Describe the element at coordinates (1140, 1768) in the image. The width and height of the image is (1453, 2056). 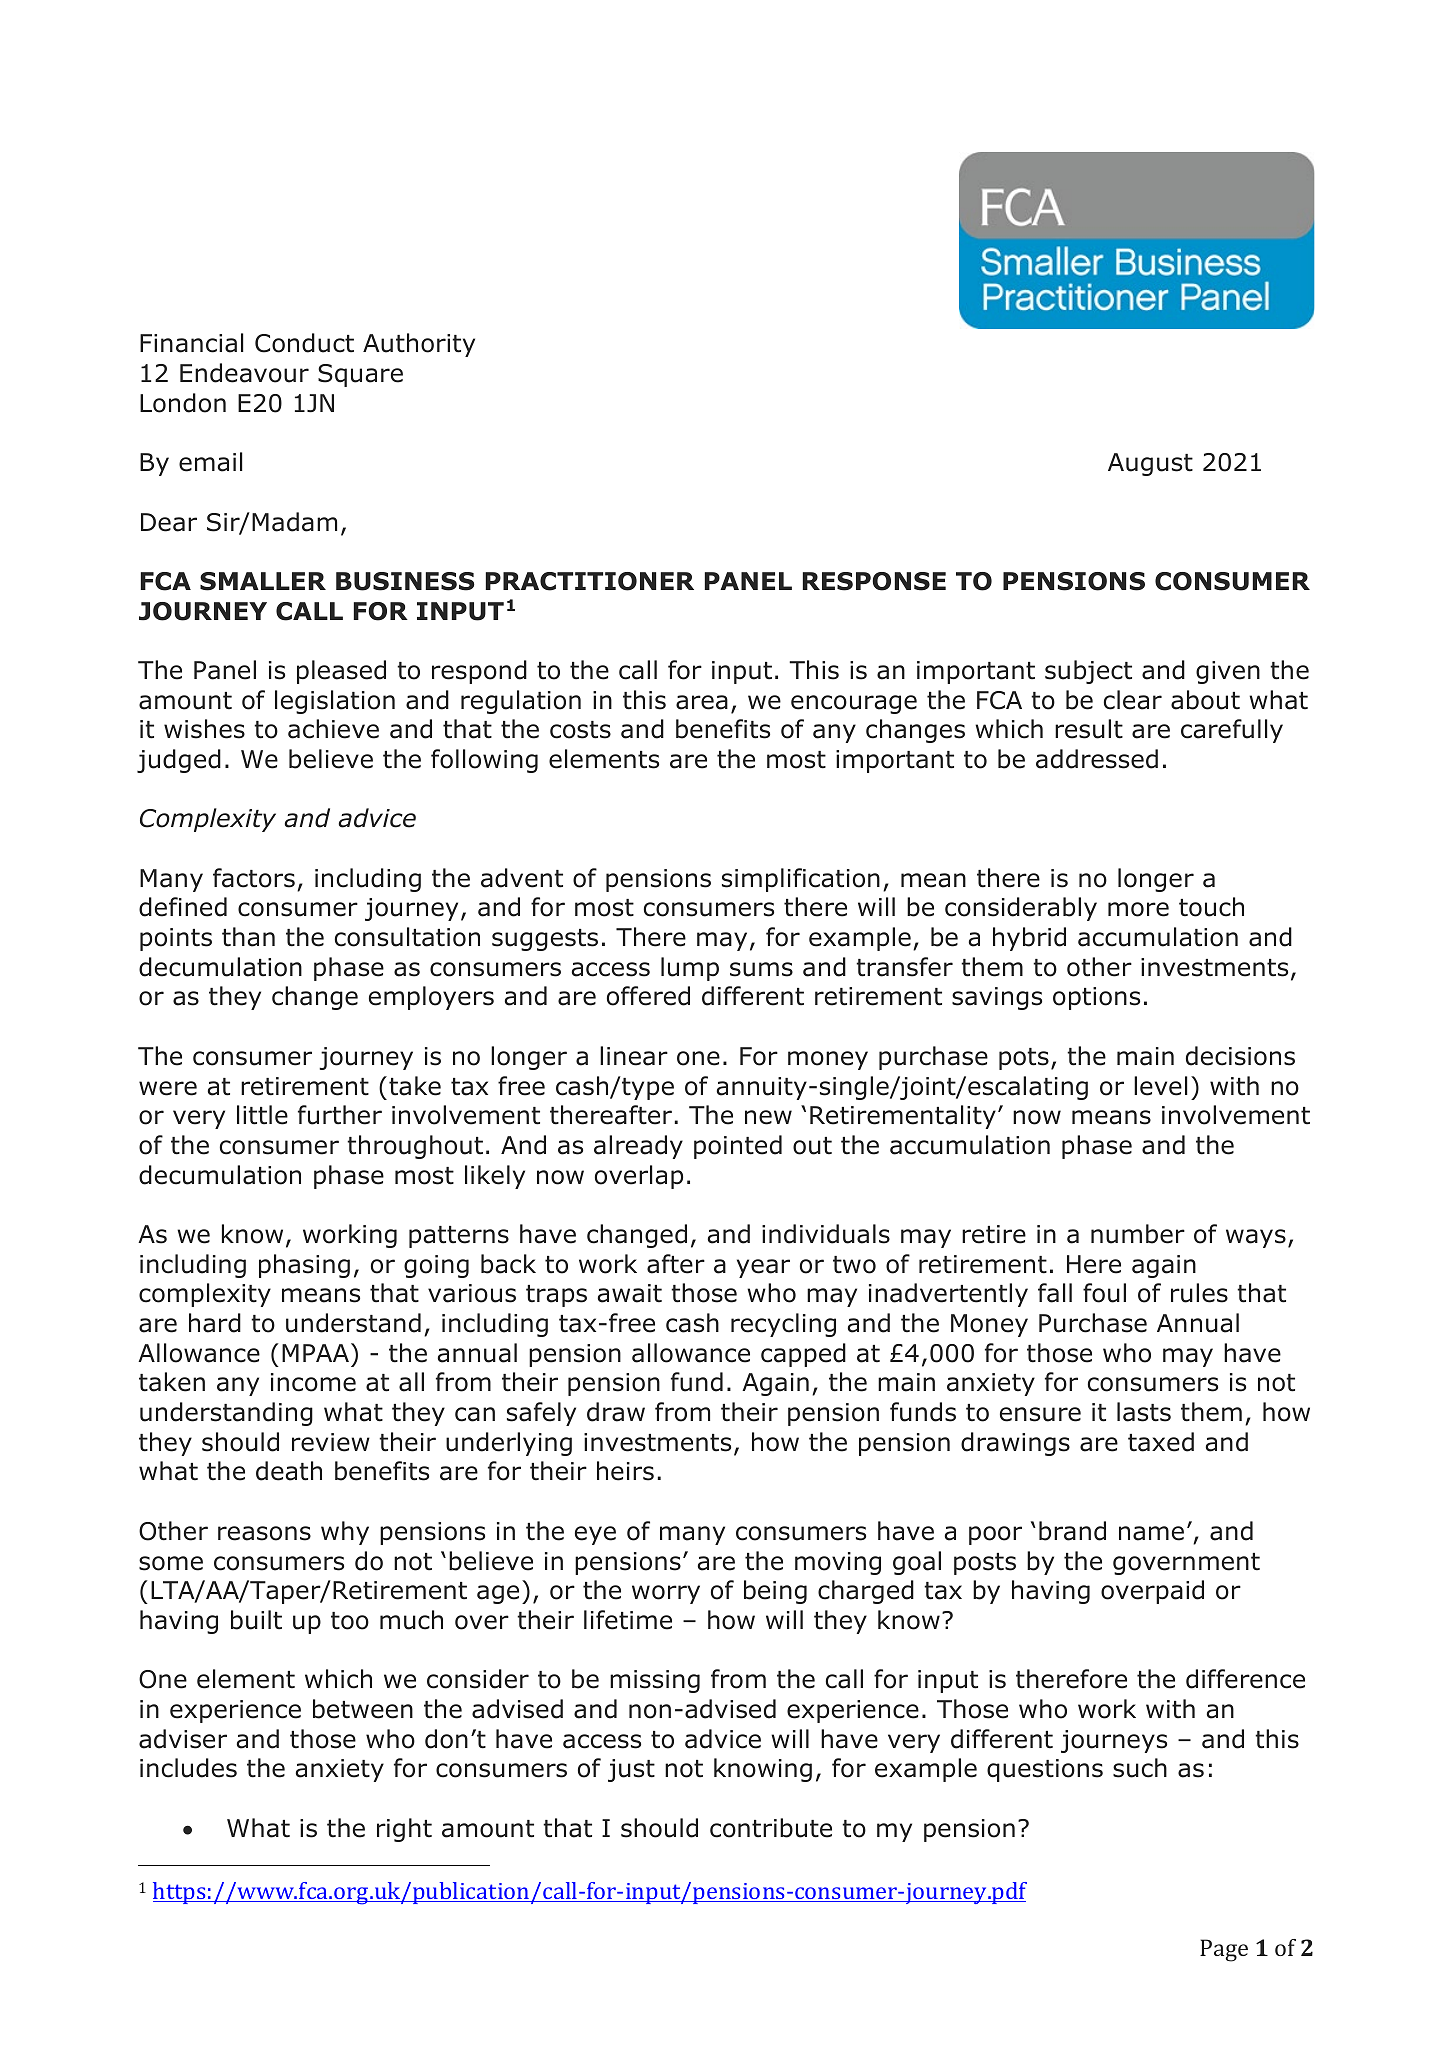
I see `such` at that location.
